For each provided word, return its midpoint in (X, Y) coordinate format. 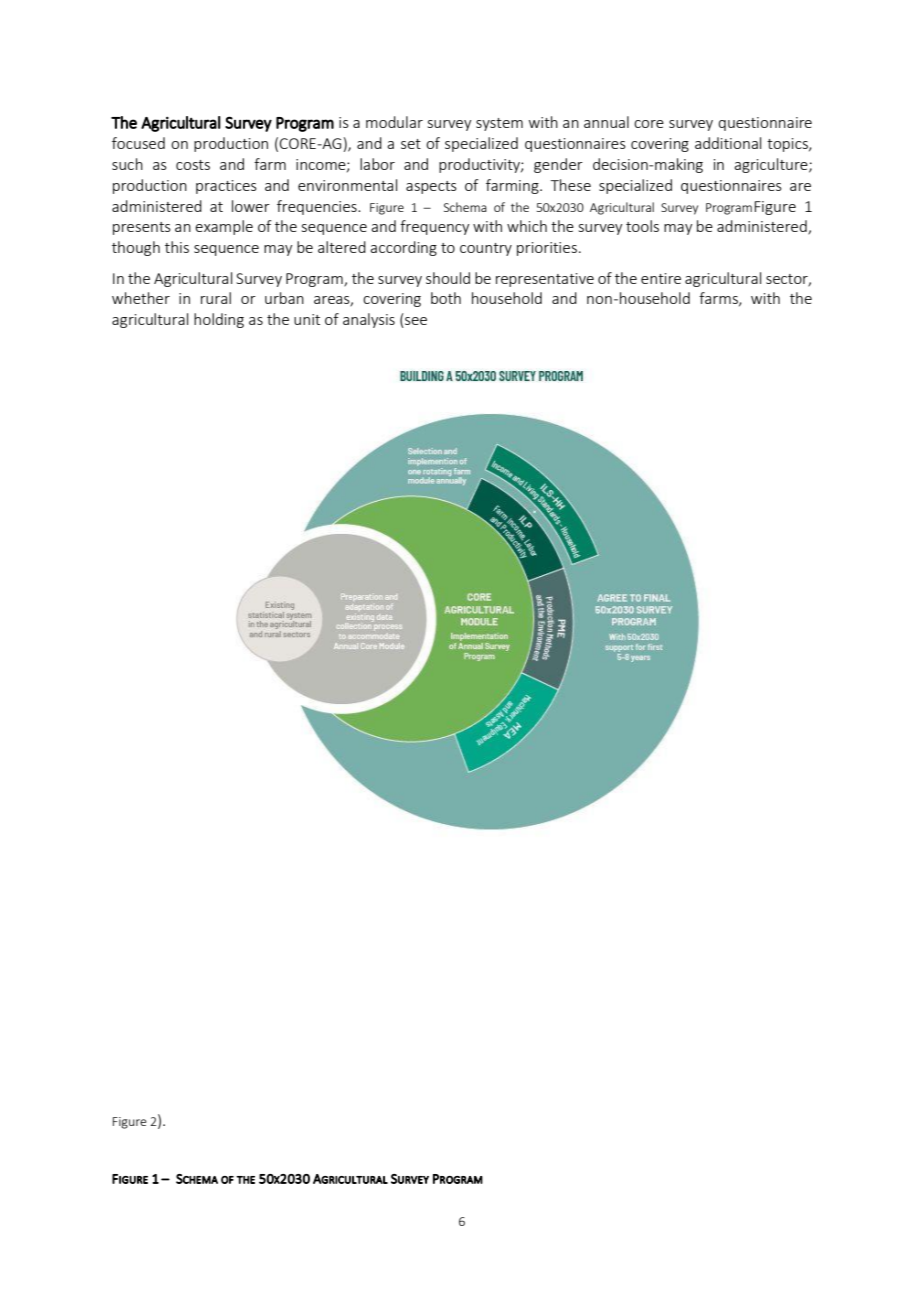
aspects (431, 187)
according (403, 248)
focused (138, 143)
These (571, 185)
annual (606, 122)
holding (219, 320)
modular (394, 122)
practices (226, 187)
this (177, 247)
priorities (547, 249)
